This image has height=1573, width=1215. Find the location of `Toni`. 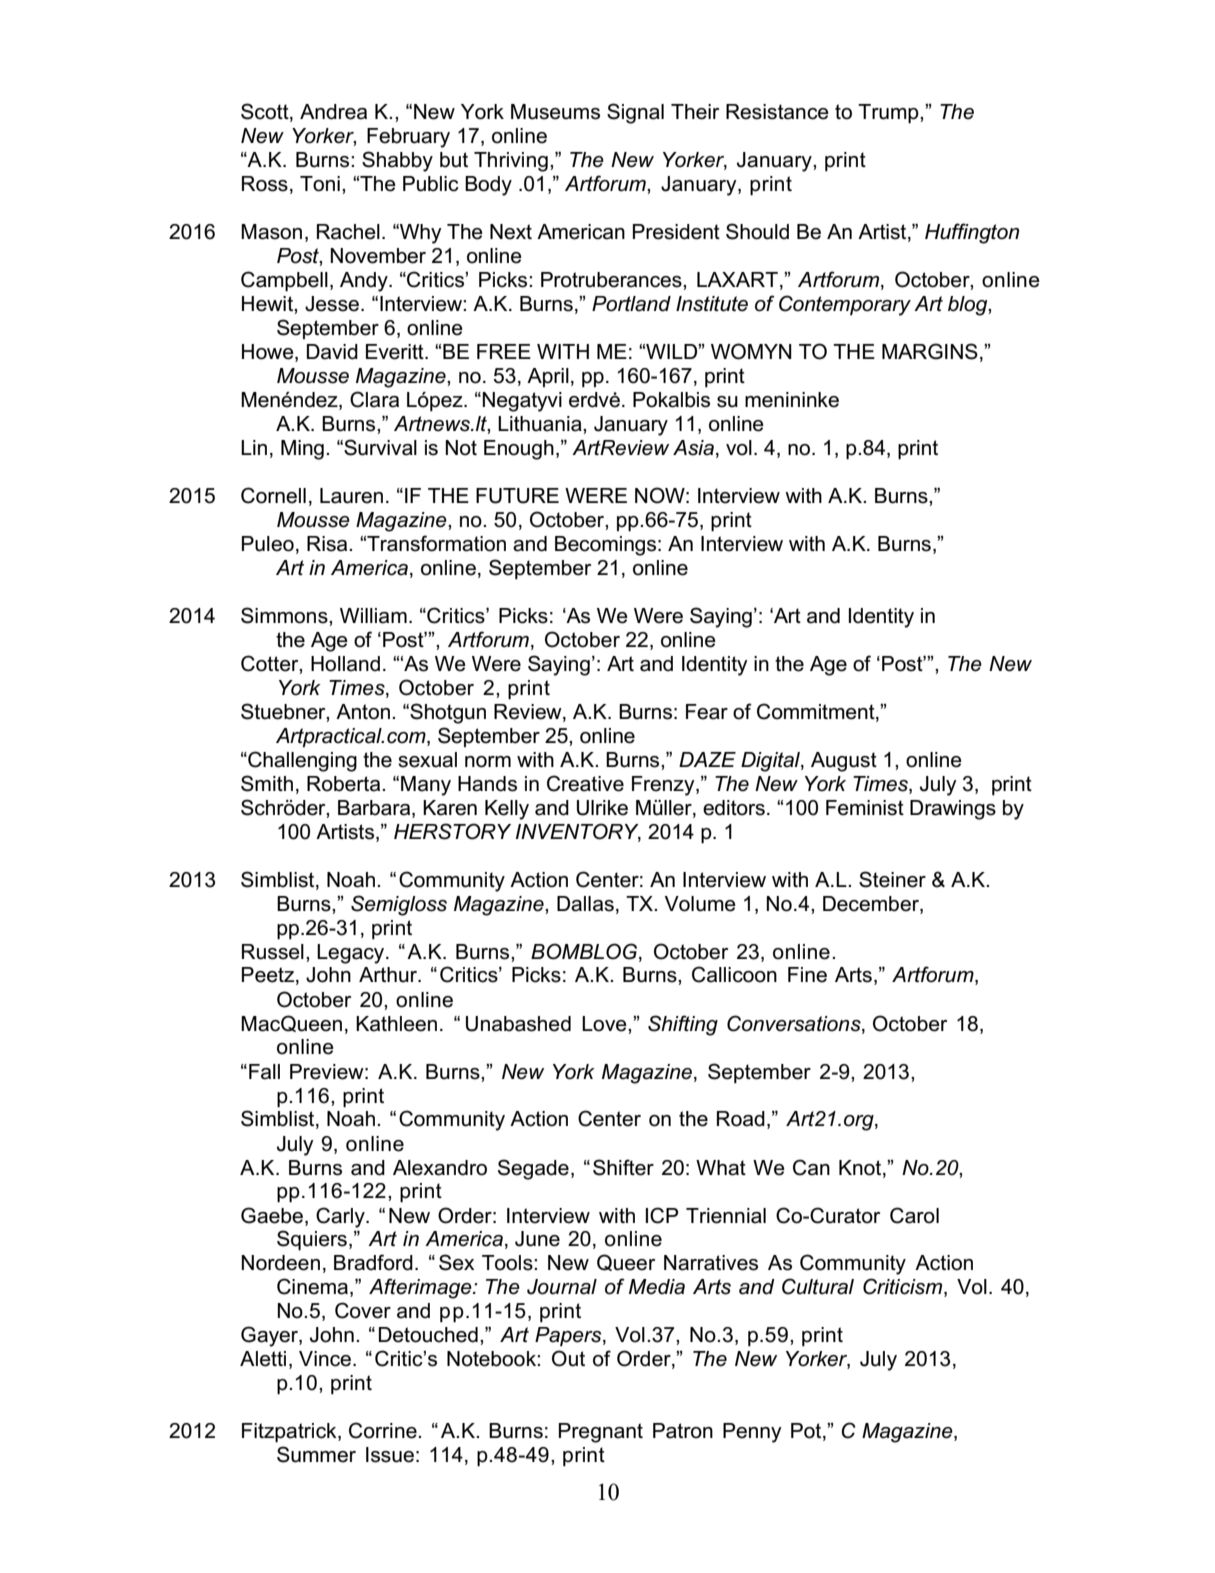

Toni is located at coordinates (320, 184).
